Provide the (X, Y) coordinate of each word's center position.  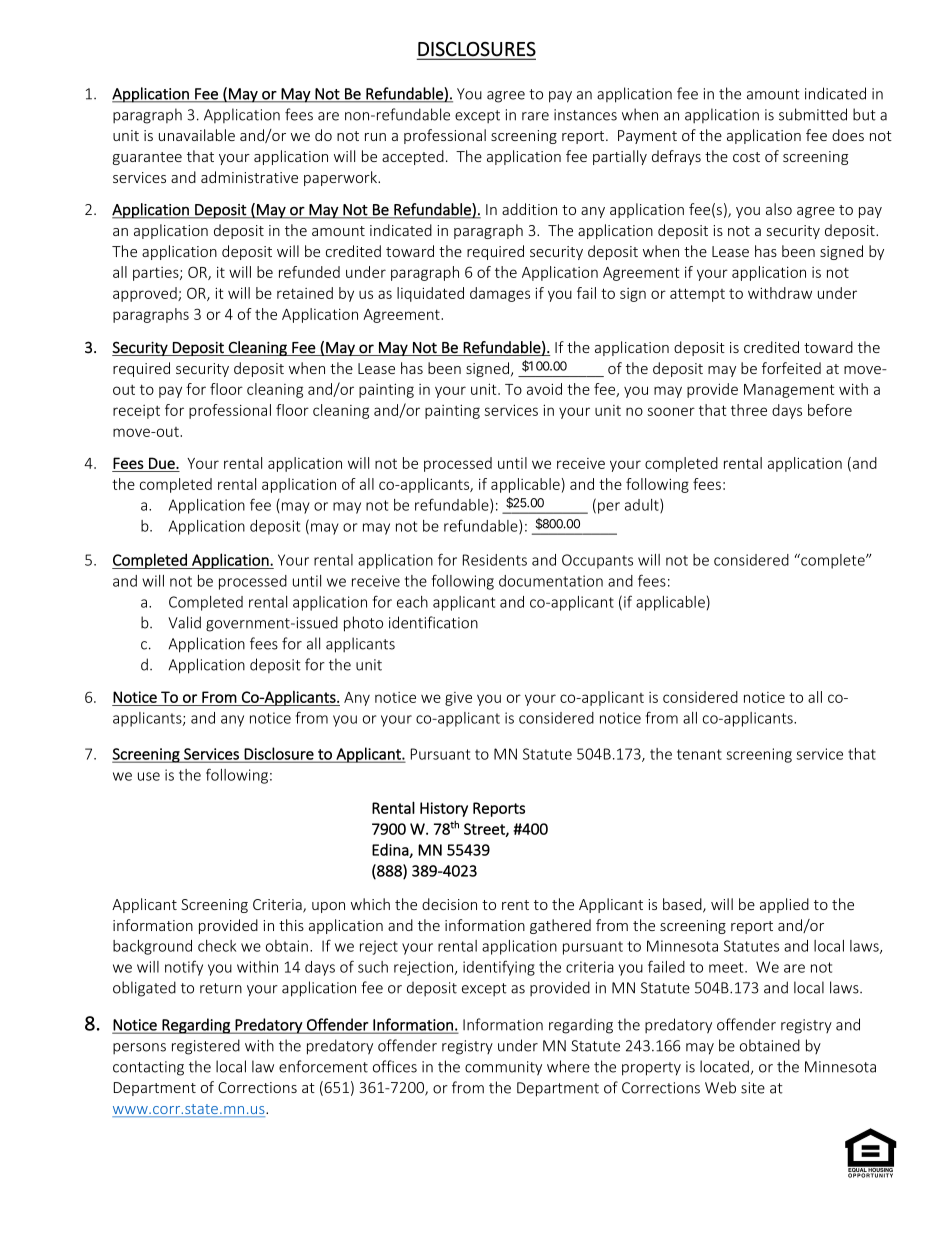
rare (535, 116)
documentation (551, 581)
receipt (136, 412)
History (444, 809)
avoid (544, 389)
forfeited (791, 368)
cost (746, 157)
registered (206, 1047)
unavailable (197, 135)
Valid (184, 622)
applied (784, 905)
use (149, 776)
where (568, 1066)
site (753, 1088)
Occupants (597, 561)
